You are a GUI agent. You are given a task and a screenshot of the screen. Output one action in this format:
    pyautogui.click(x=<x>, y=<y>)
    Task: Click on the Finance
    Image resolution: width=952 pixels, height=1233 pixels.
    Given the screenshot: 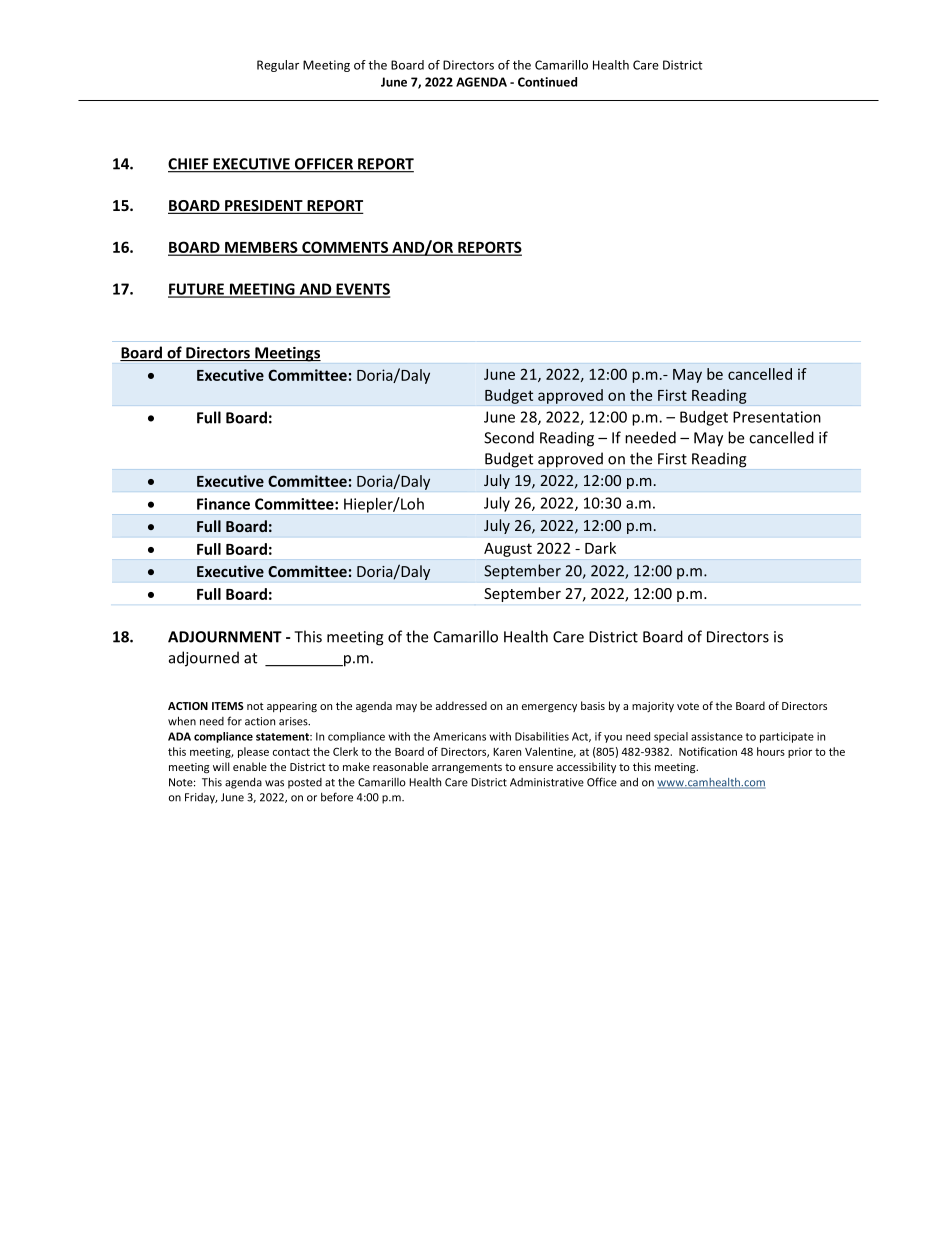 What is the action you would take?
    pyautogui.click(x=223, y=504)
